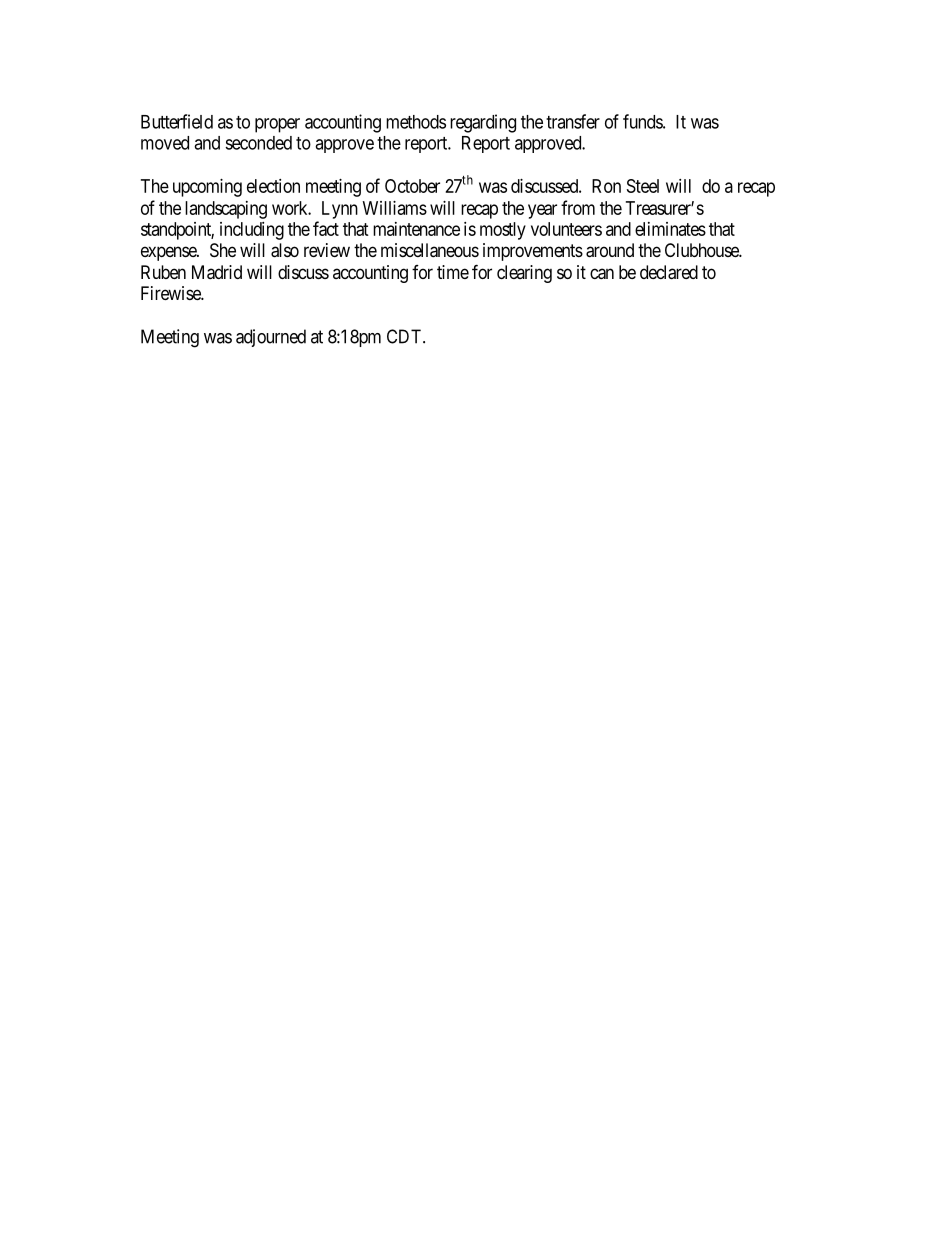  I want to click on maintenance, so click(416, 229).
